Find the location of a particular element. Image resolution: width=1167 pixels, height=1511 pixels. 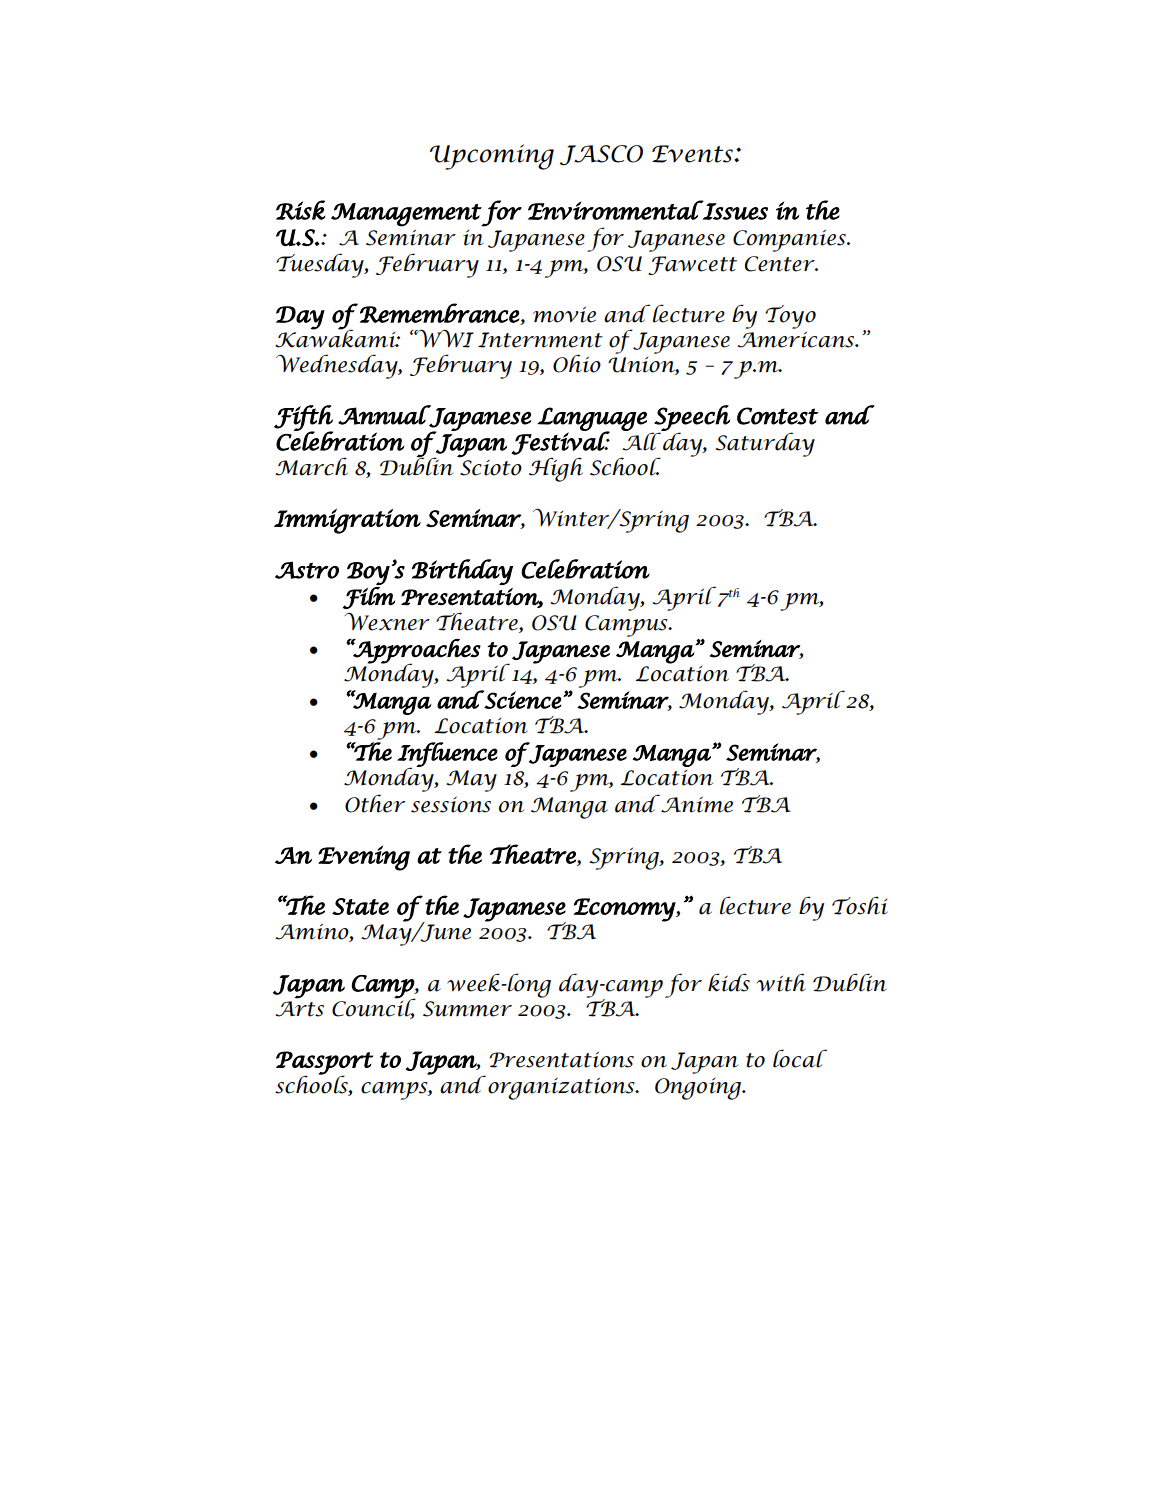

Issues is located at coordinates (734, 210).
